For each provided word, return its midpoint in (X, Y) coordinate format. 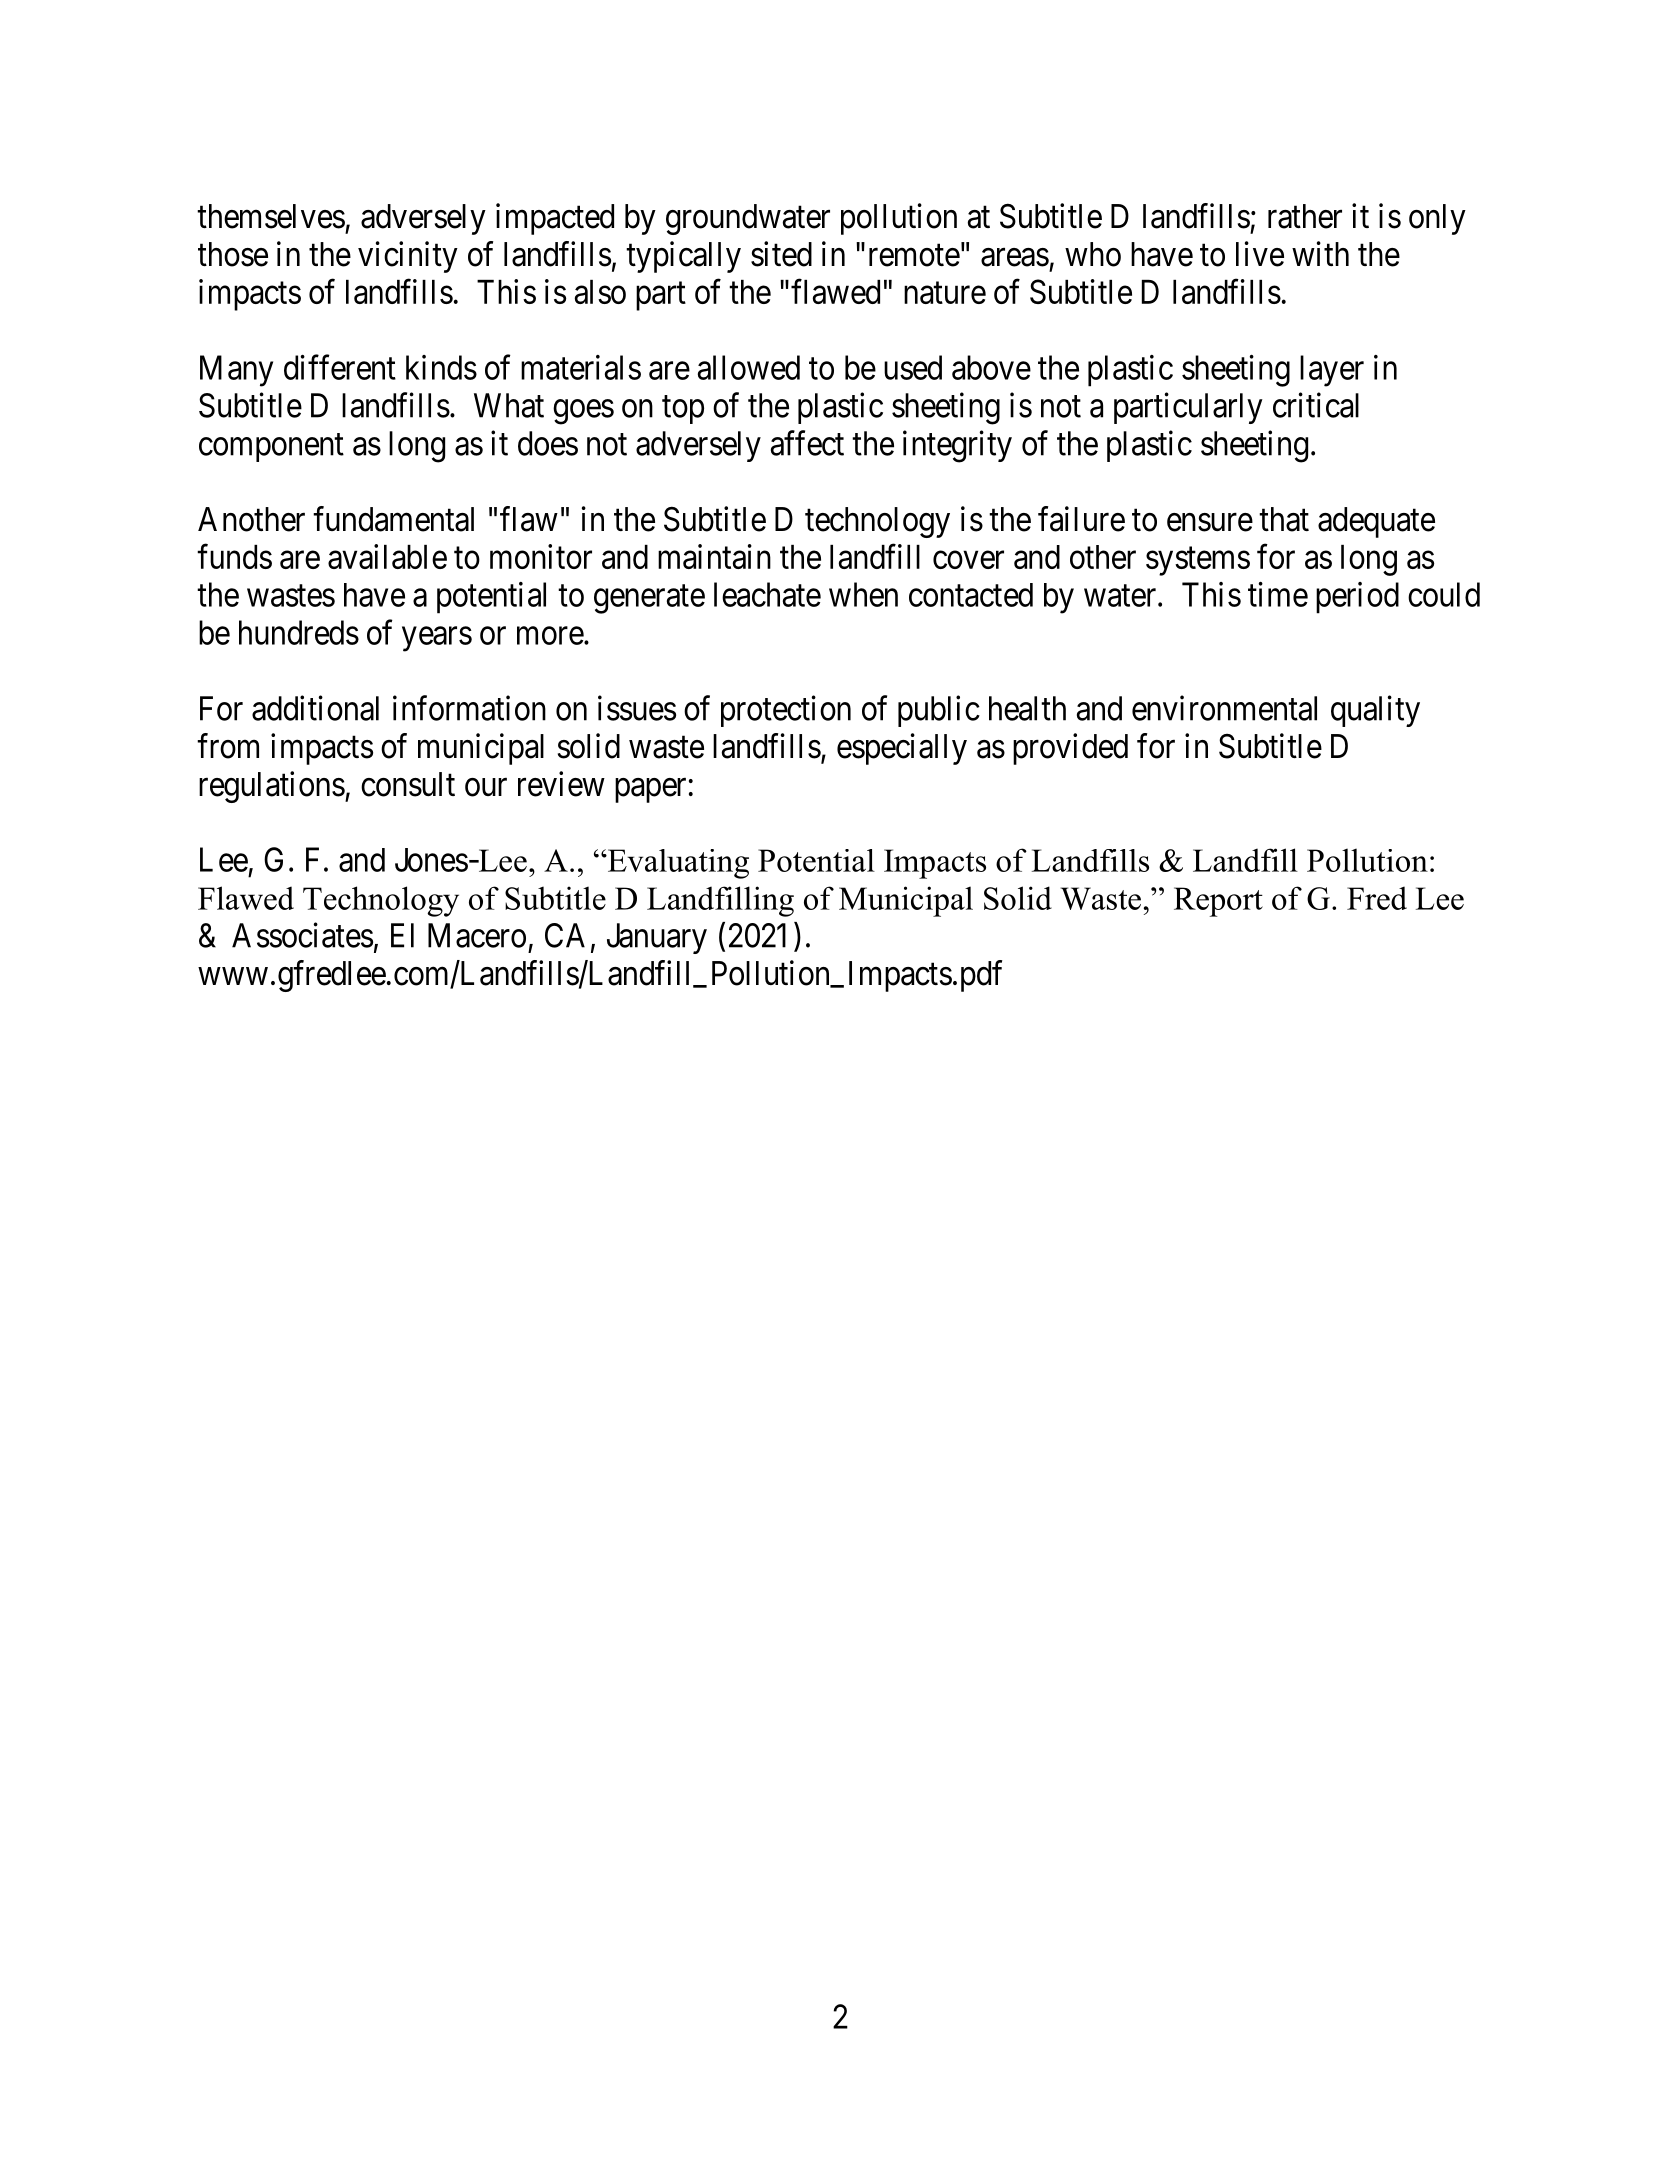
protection (786, 711)
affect (807, 443)
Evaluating (677, 864)
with (1320, 253)
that (1284, 519)
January (657, 938)
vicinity (408, 257)
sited (781, 254)
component (271, 448)
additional (315, 708)
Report (1218, 902)
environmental (1224, 708)
